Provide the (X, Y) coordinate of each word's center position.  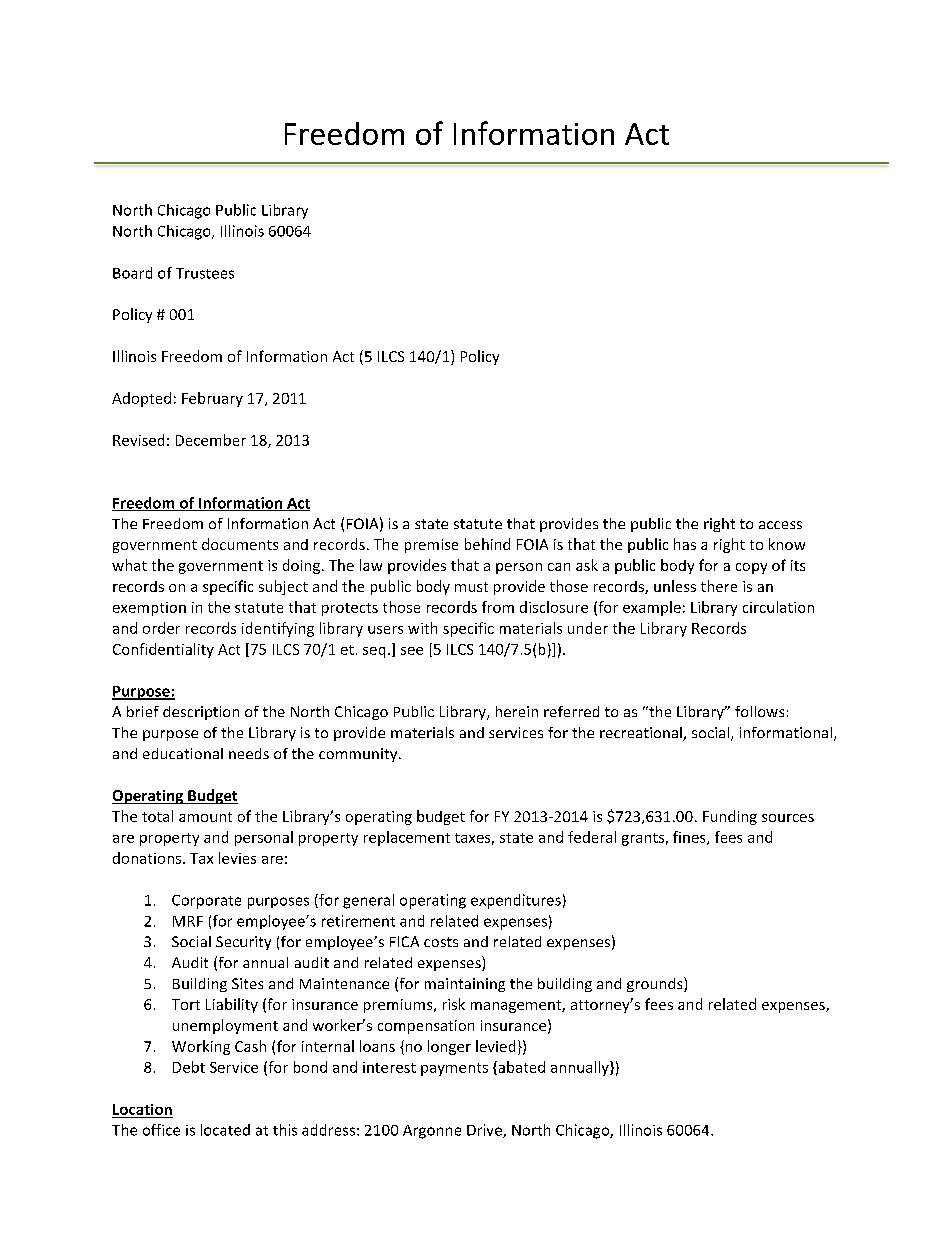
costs (441, 942)
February (212, 399)
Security (243, 943)
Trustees (205, 273)
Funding (730, 817)
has (685, 544)
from (498, 607)
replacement (407, 838)
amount (205, 817)
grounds (656, 984)
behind (487, 544)
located (225, 1130)
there (719, 586)
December (211, 440)
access (780, 525)
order (161, 628)
